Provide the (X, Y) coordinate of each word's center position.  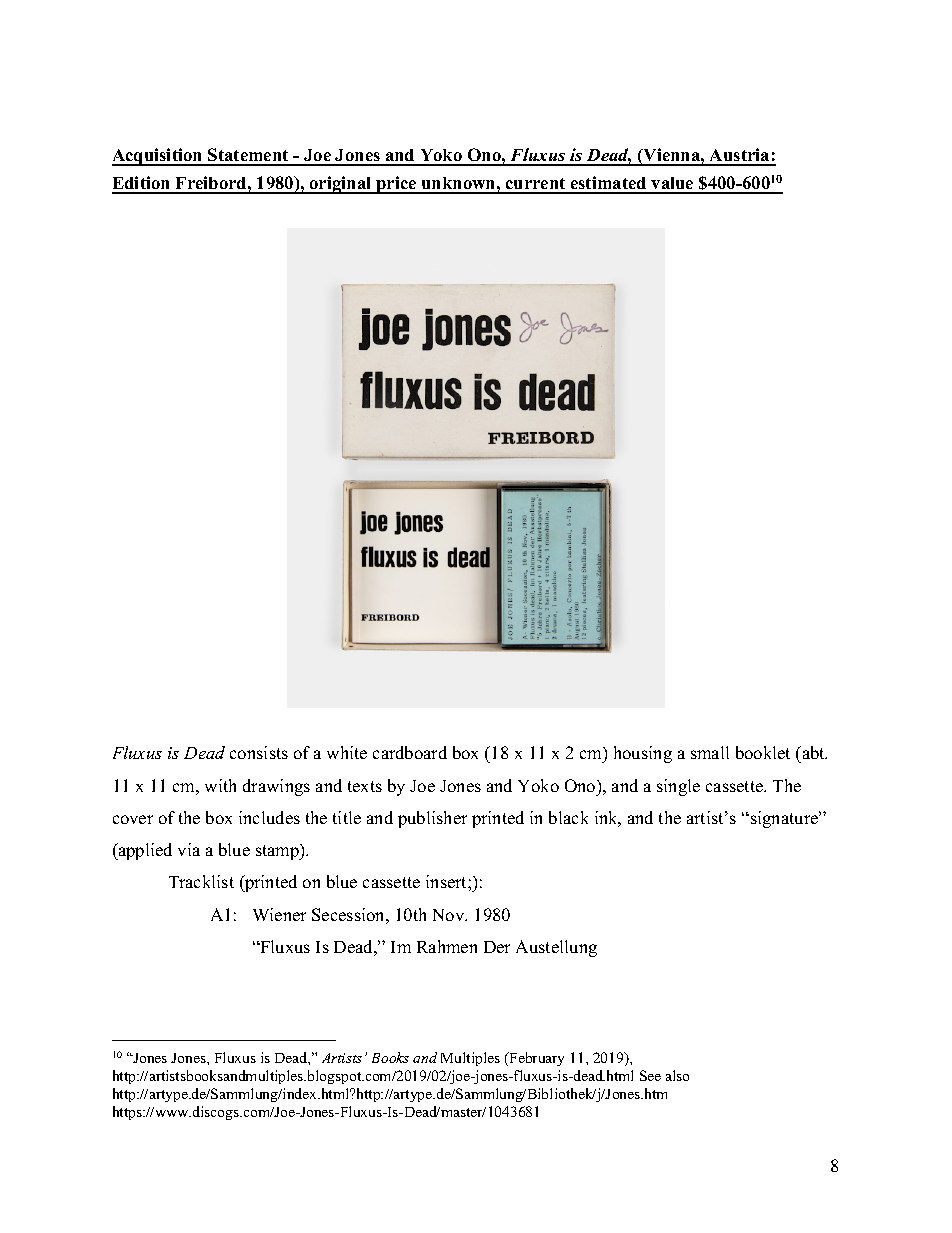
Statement (248, 156)
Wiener (279, 914)
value (672, 185)
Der (497, 947)
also (677, 1075)
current (536, 185)
